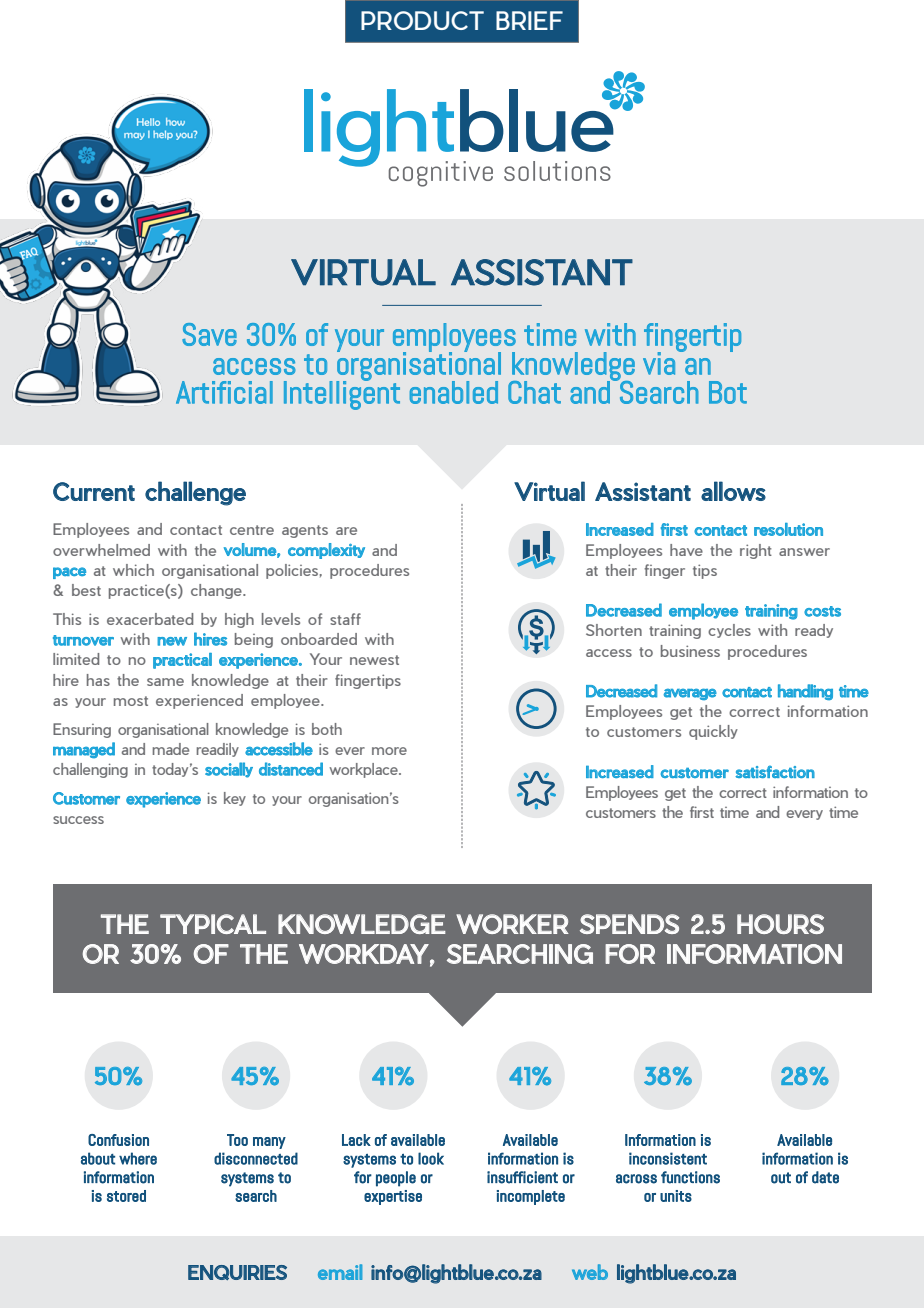  What do you see at coordinates (775, 771) in the screenshot?
I see `satisfaction` at bounding box center [775, 771].
